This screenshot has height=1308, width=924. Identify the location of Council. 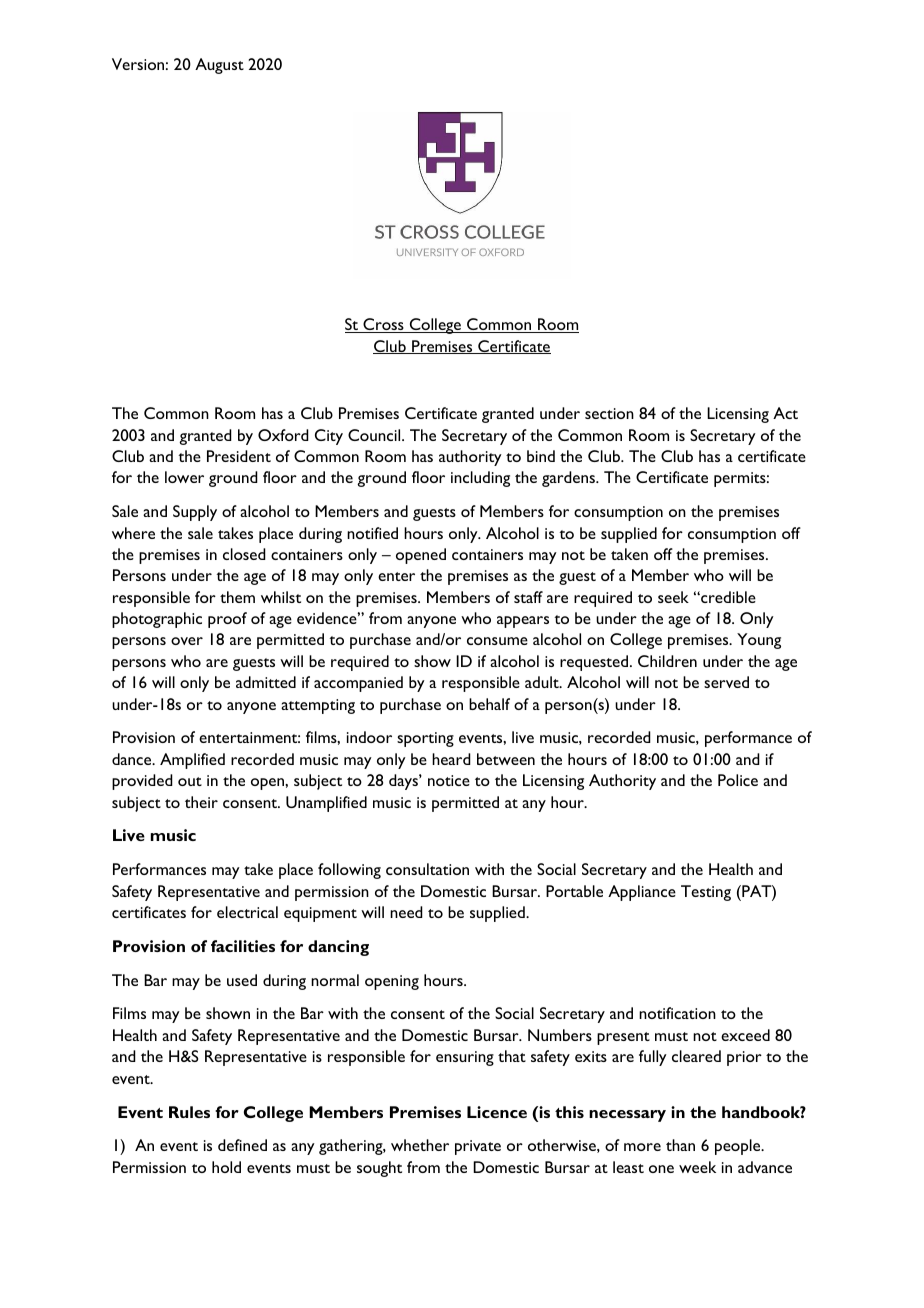
(375, 435).
